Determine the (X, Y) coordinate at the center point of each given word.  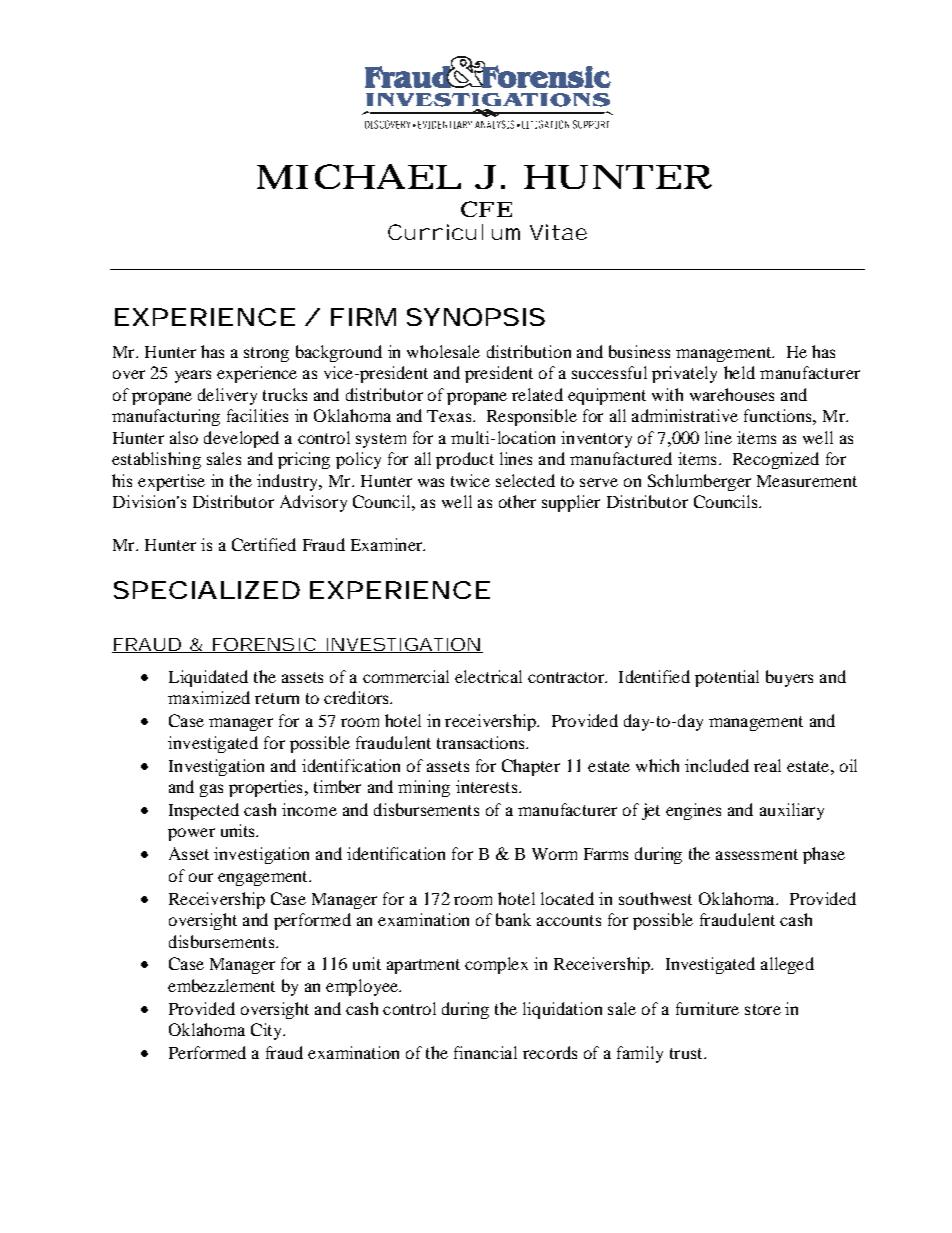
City (268, 1031)
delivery (227, 396)
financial (485, 1052)
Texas (450, 416)
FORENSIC (263, 645)
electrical (488, 676)
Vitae (558, 232)
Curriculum (454, 232)
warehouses (732, 394)
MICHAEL (357, 176)
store (763, 1009)
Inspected (204, 811)
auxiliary (792, 811)
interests (488, 786)
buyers (789, 678)
